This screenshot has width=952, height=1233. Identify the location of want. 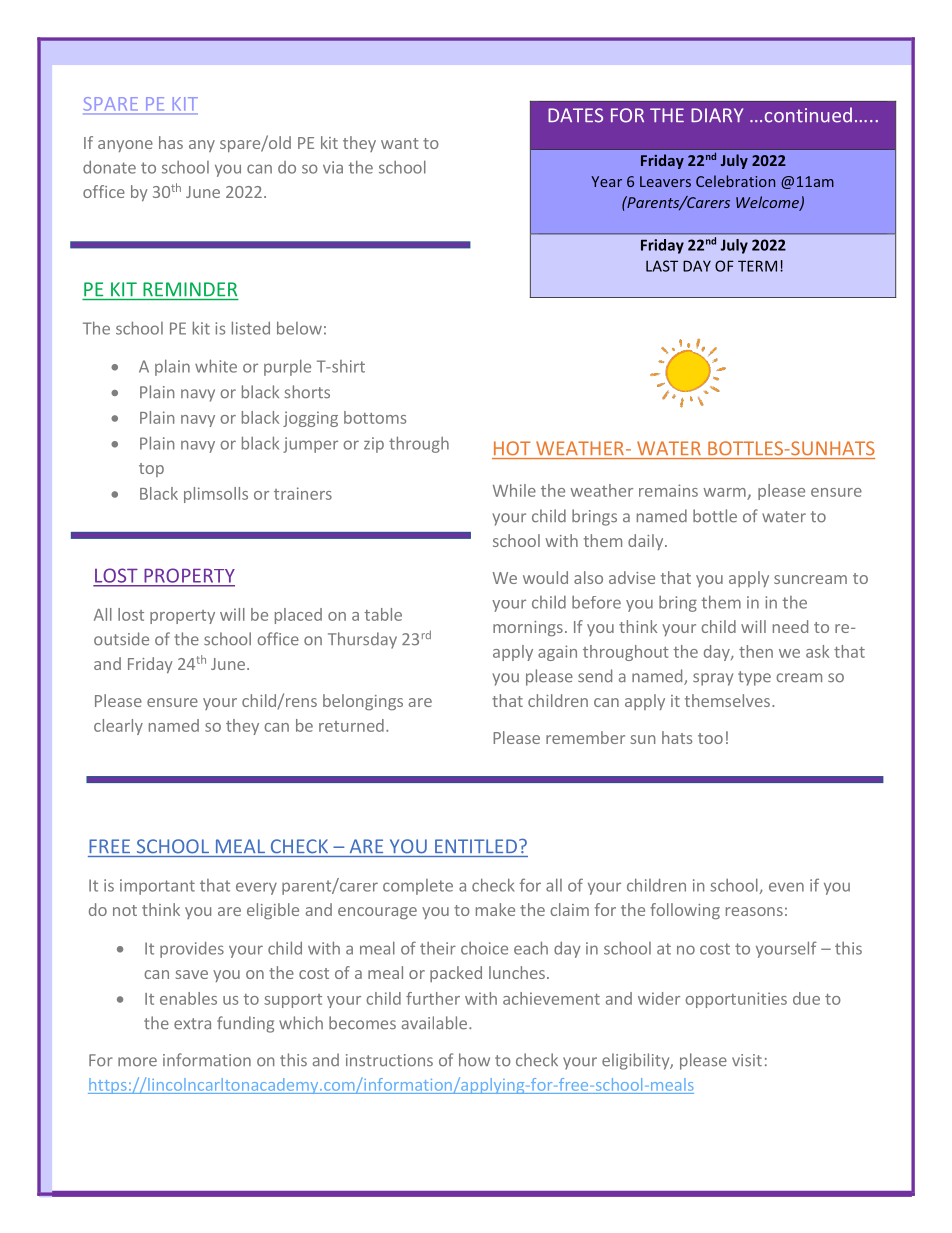
(400, 143).
